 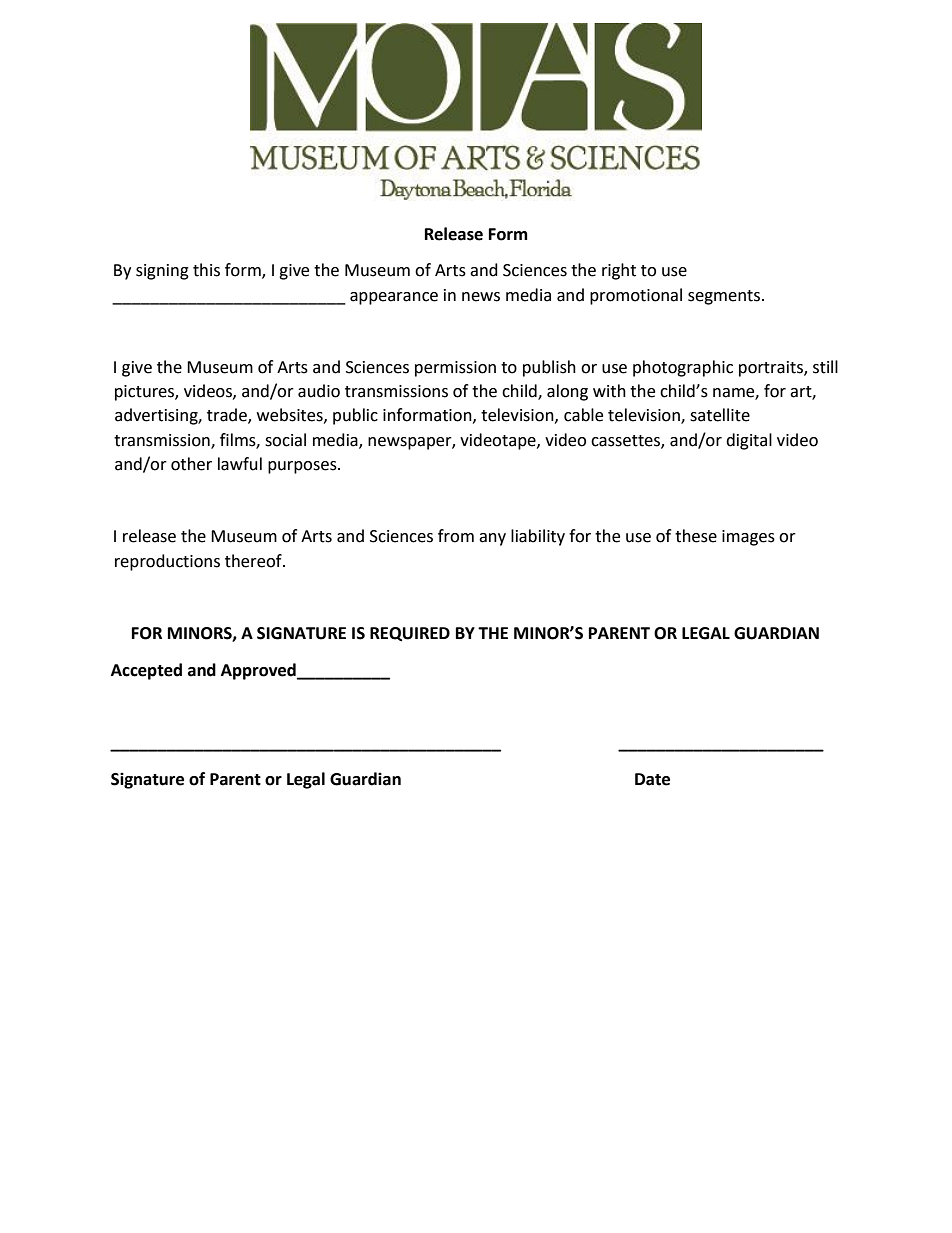 I want to click on from, so click(x=456, y=536).
